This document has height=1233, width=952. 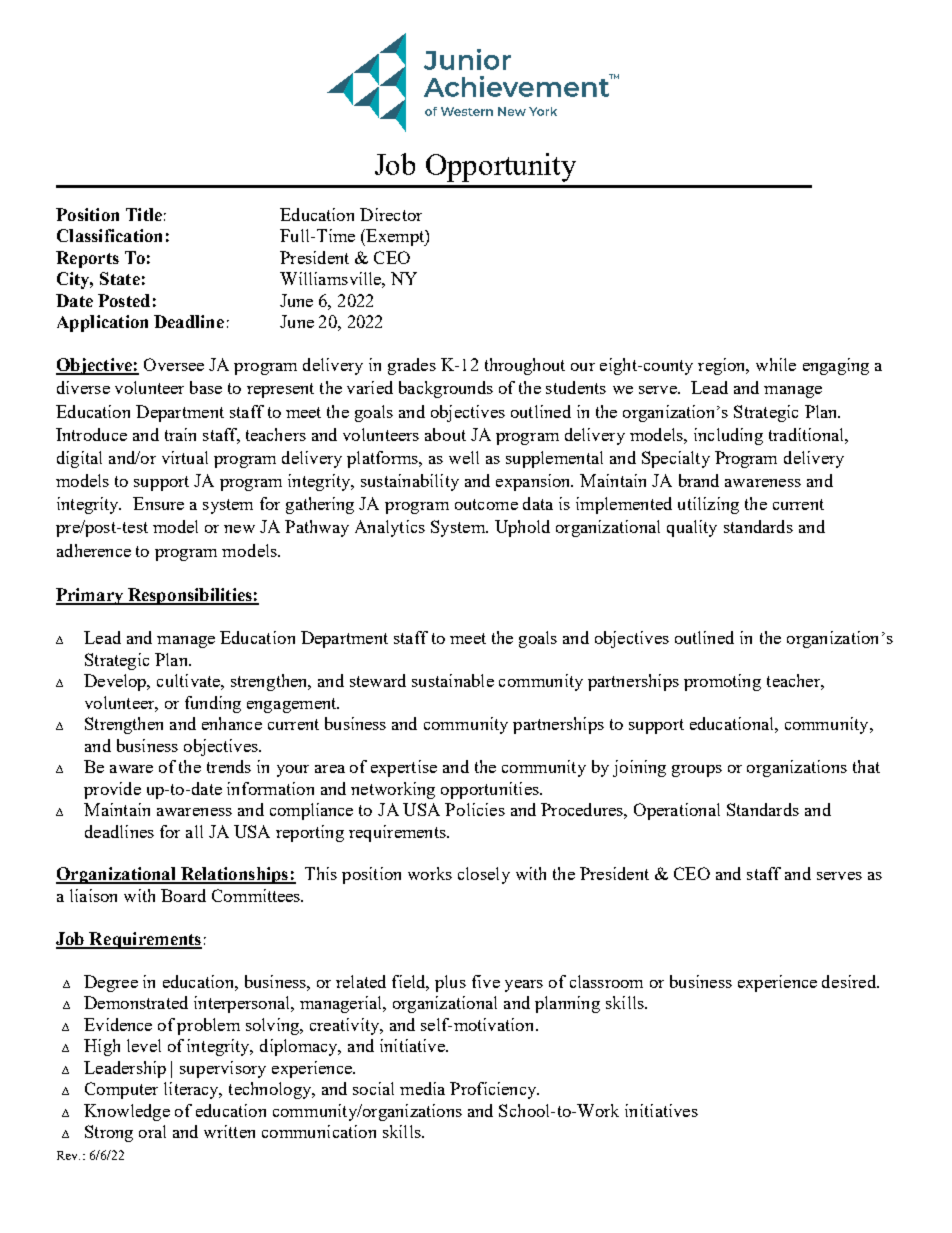 I want to click on promoting, so click(x=722, y=682).
